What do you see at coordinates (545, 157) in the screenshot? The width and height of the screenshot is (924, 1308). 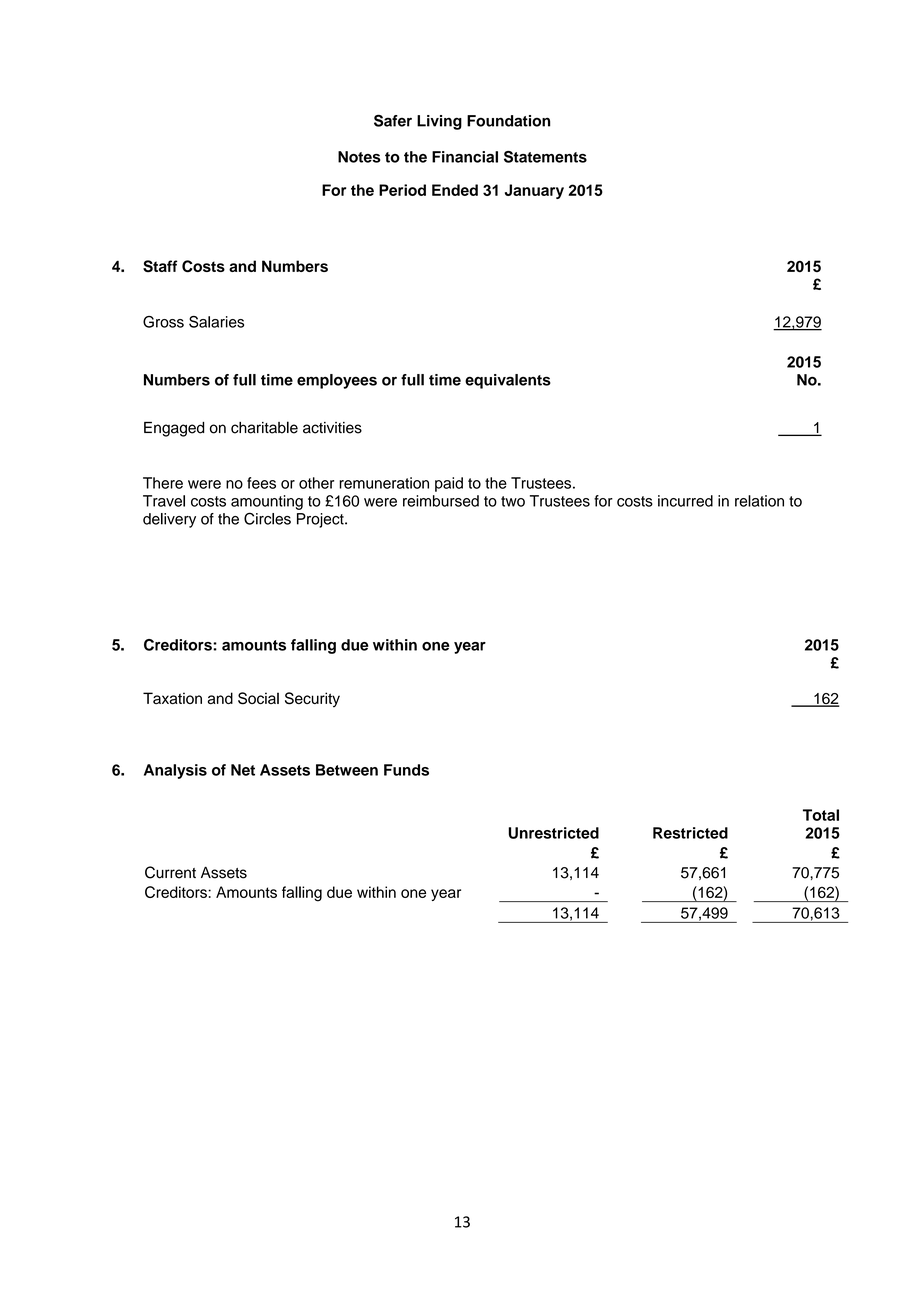 I see `Statements` at bounding box center [545, 157].
